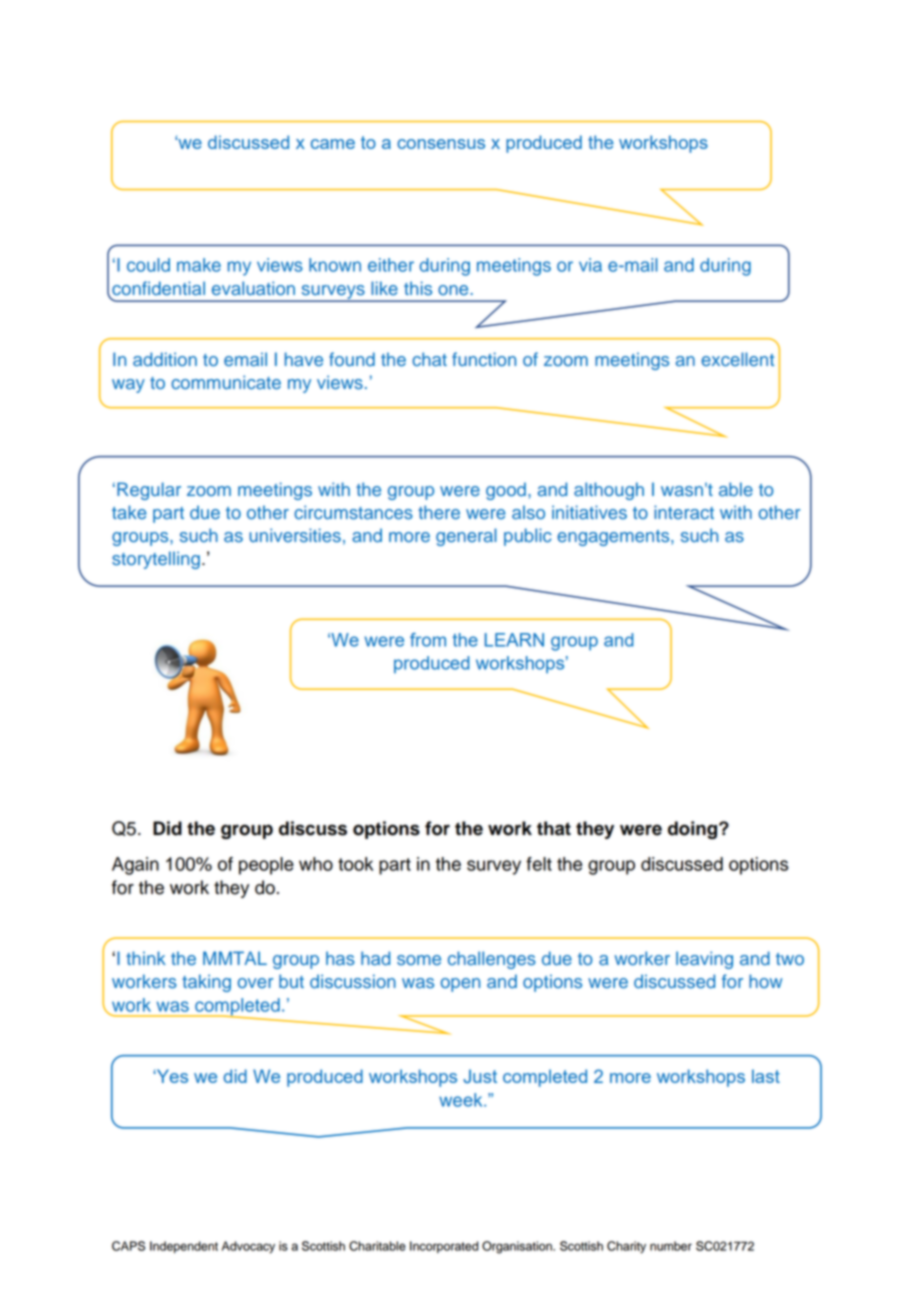  What do you see at coordinates (444, 1247) in the page?
I see `Incorporated` at bounding box center [444, 1247].
